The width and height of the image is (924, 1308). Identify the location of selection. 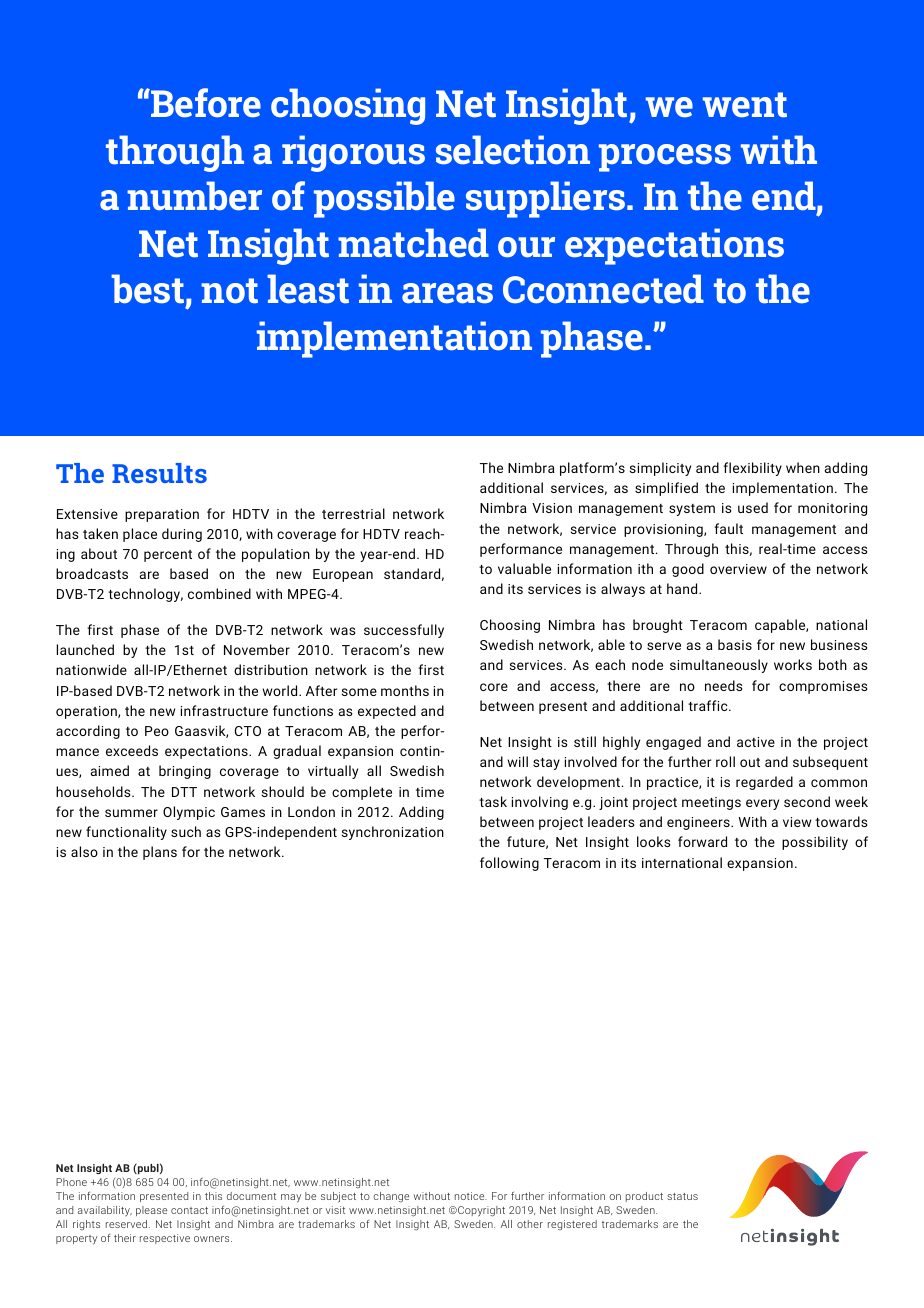
(513, 150).
